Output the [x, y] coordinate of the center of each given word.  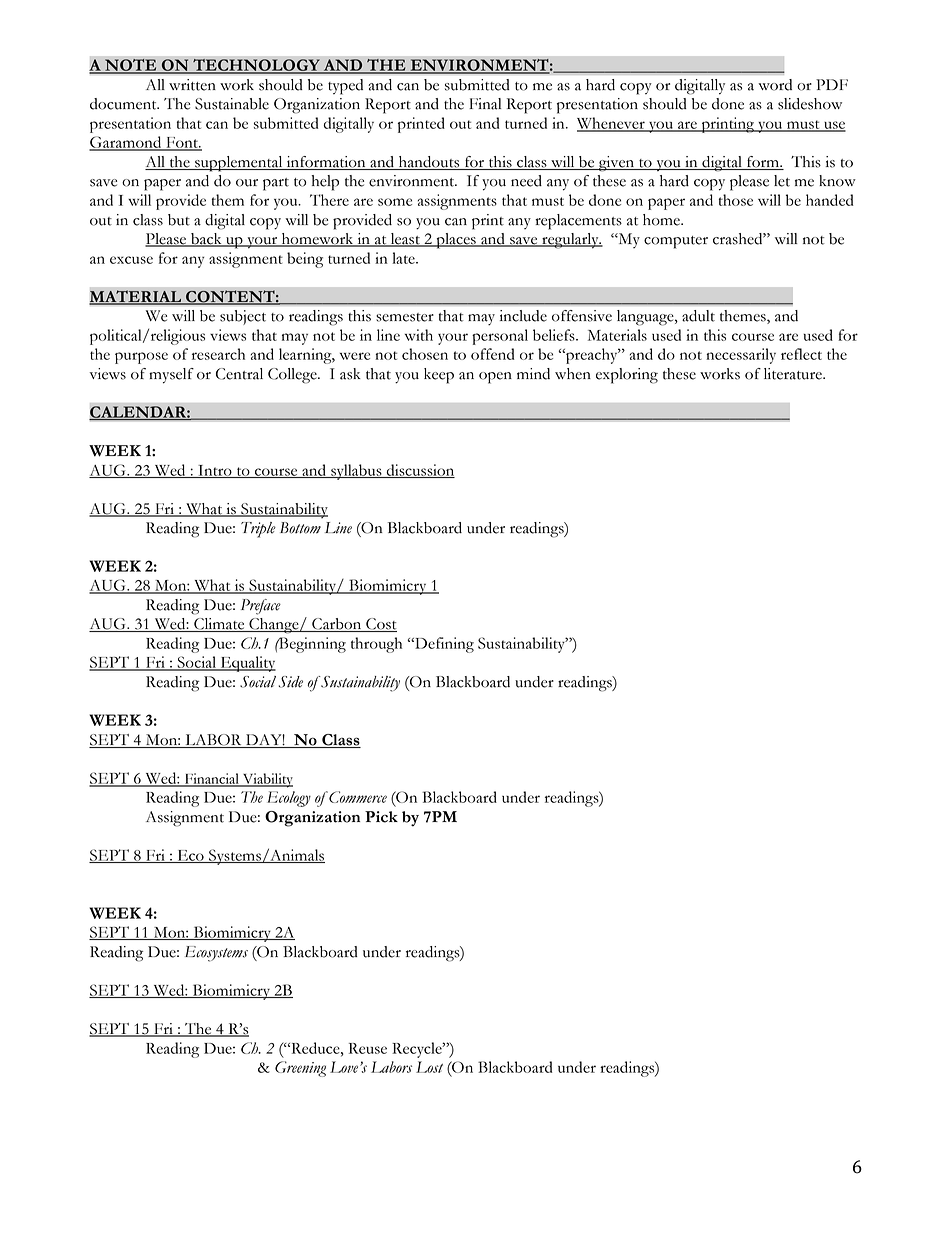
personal [500, 337]
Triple [258, 530]
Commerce [357, 797]
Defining [443, 645]
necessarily [741, 356]
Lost [429, 1067]
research [218, 354]
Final [485, 104]
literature [794, 374]
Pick [381, 817]
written [192, 85]
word [775, 85]
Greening [300, 1069]
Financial [212, 779]
